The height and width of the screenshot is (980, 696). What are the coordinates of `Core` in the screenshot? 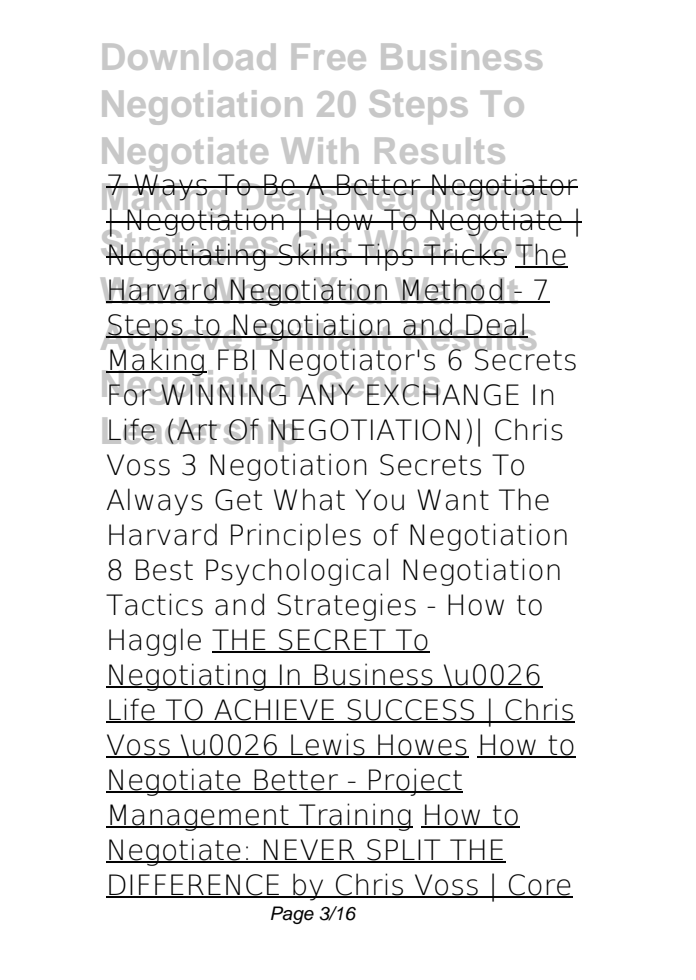 It's located at (540, 886).
